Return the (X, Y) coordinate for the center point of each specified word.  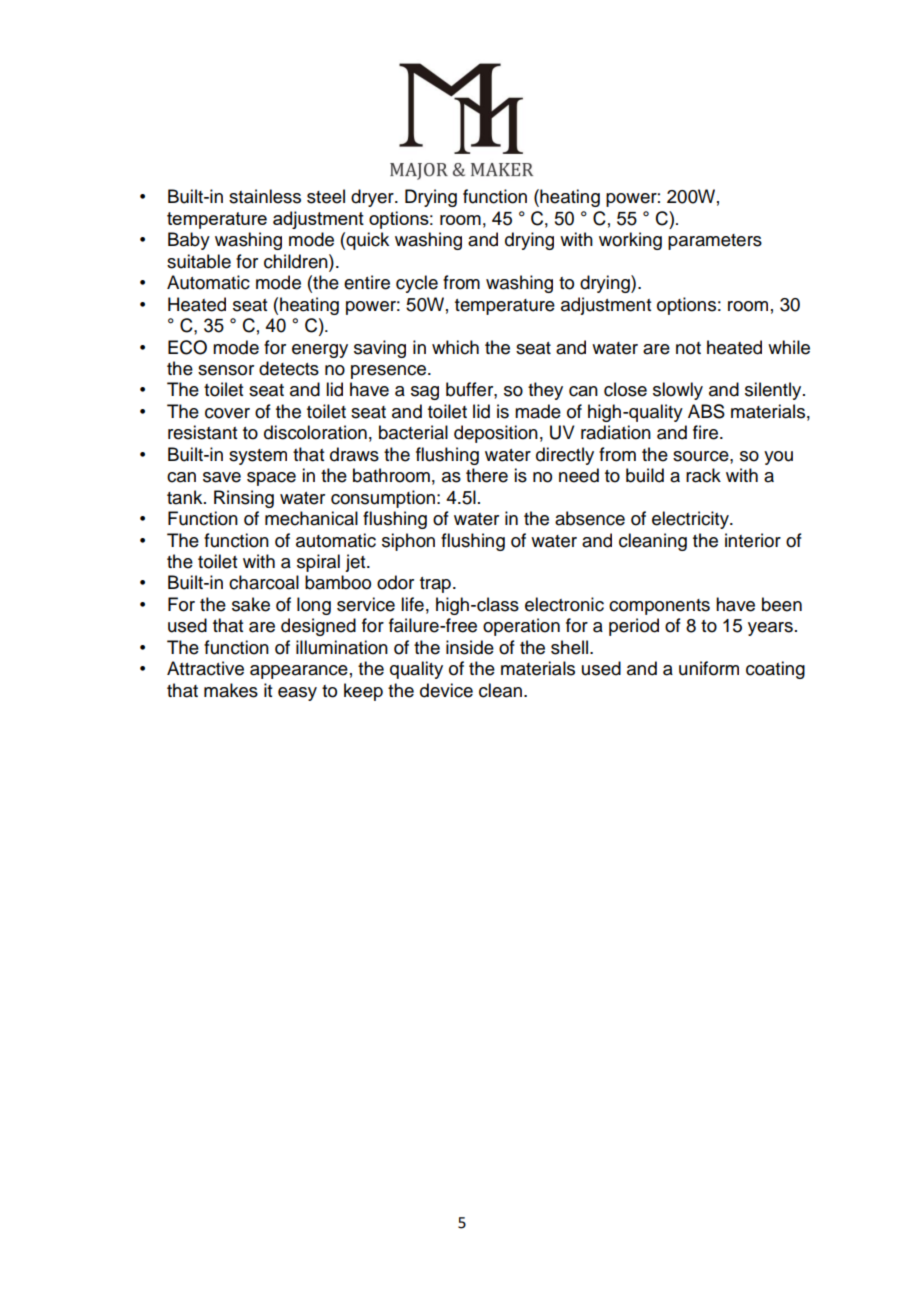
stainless (265, 196)
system (258, 457)
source (702, 456)
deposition (496, 434)
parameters (715, 242)
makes (231, 690)
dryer (373, 198)
